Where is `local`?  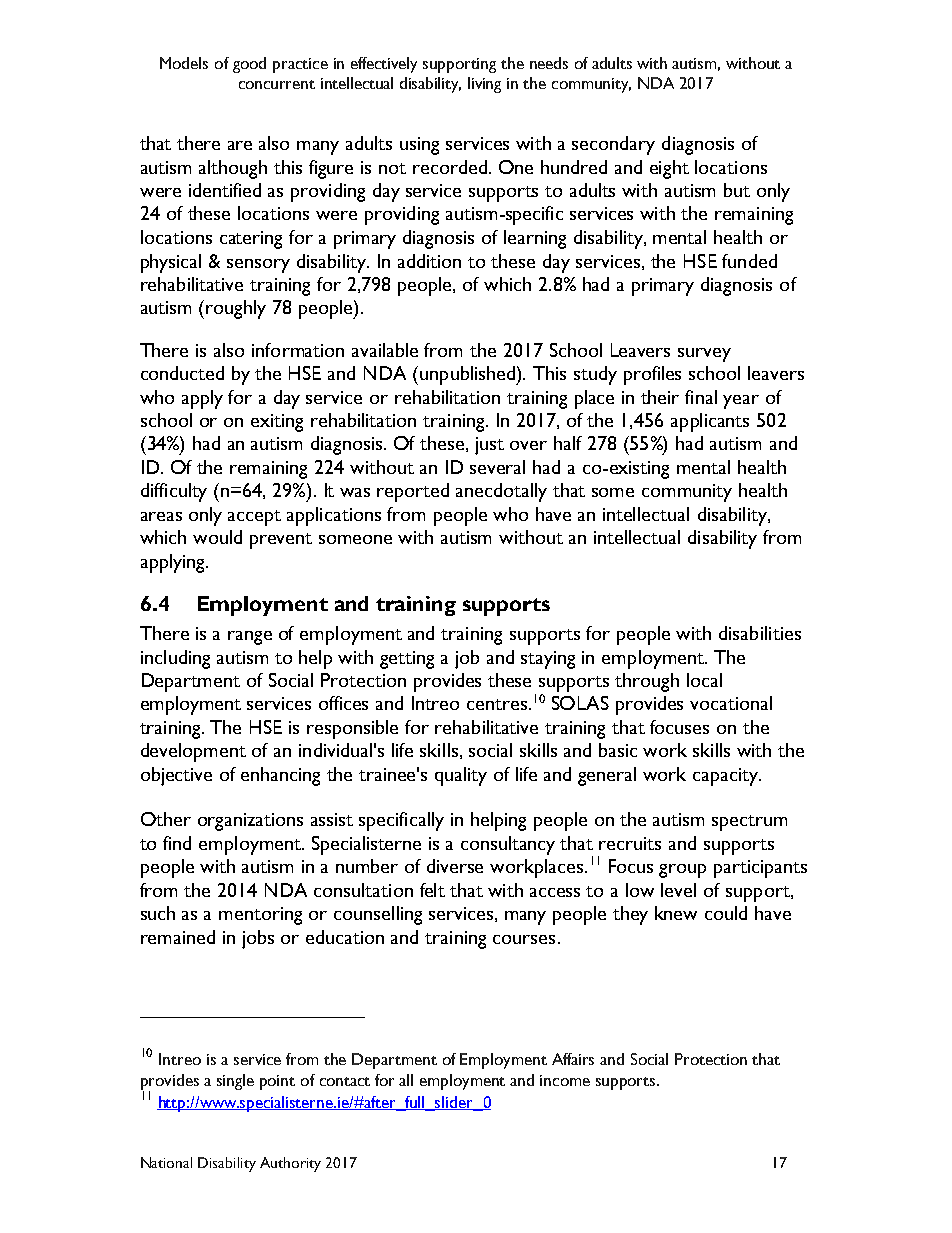
local is located at coordinates (704, 680).
